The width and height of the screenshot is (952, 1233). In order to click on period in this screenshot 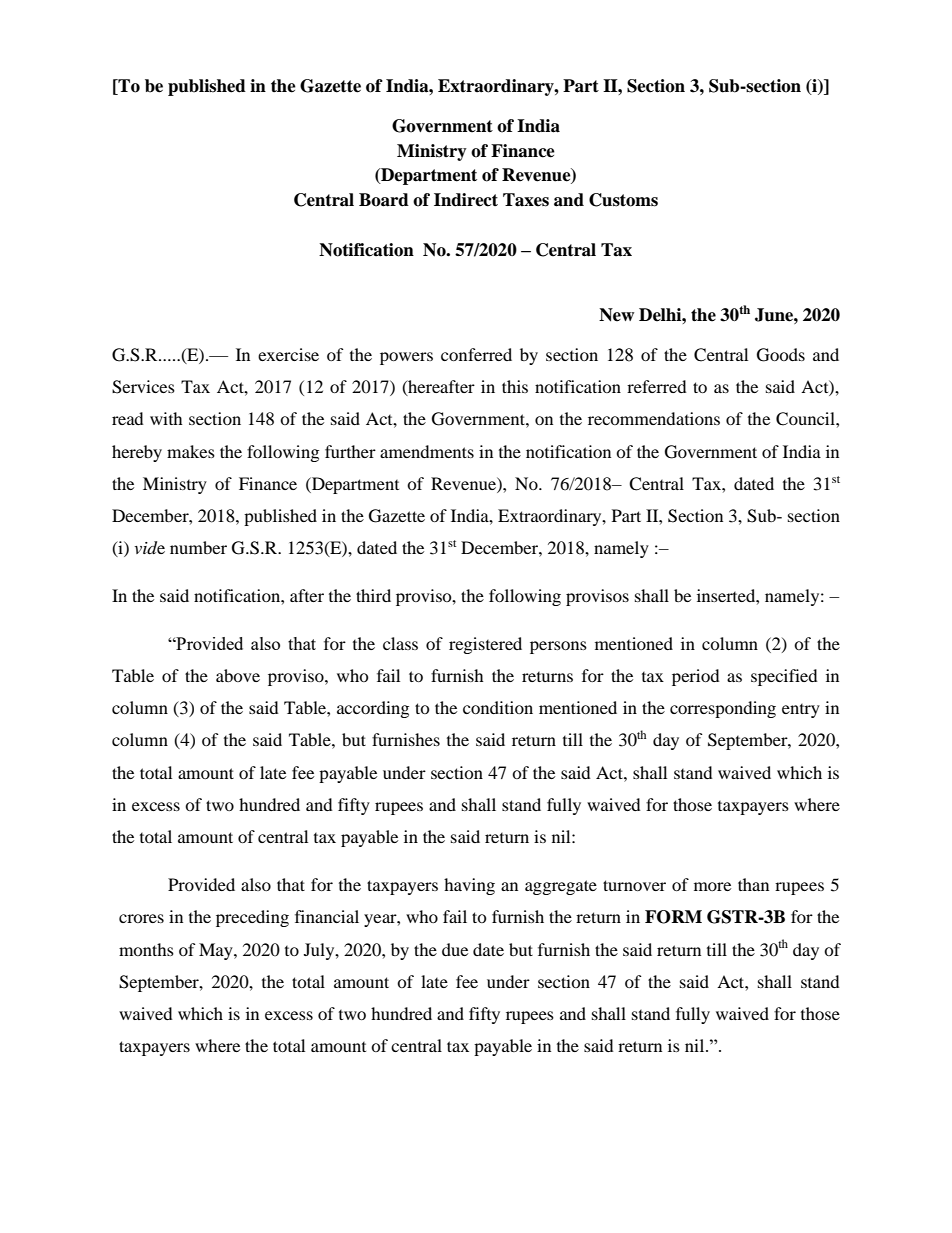, I will do `click(696, 677)`.
